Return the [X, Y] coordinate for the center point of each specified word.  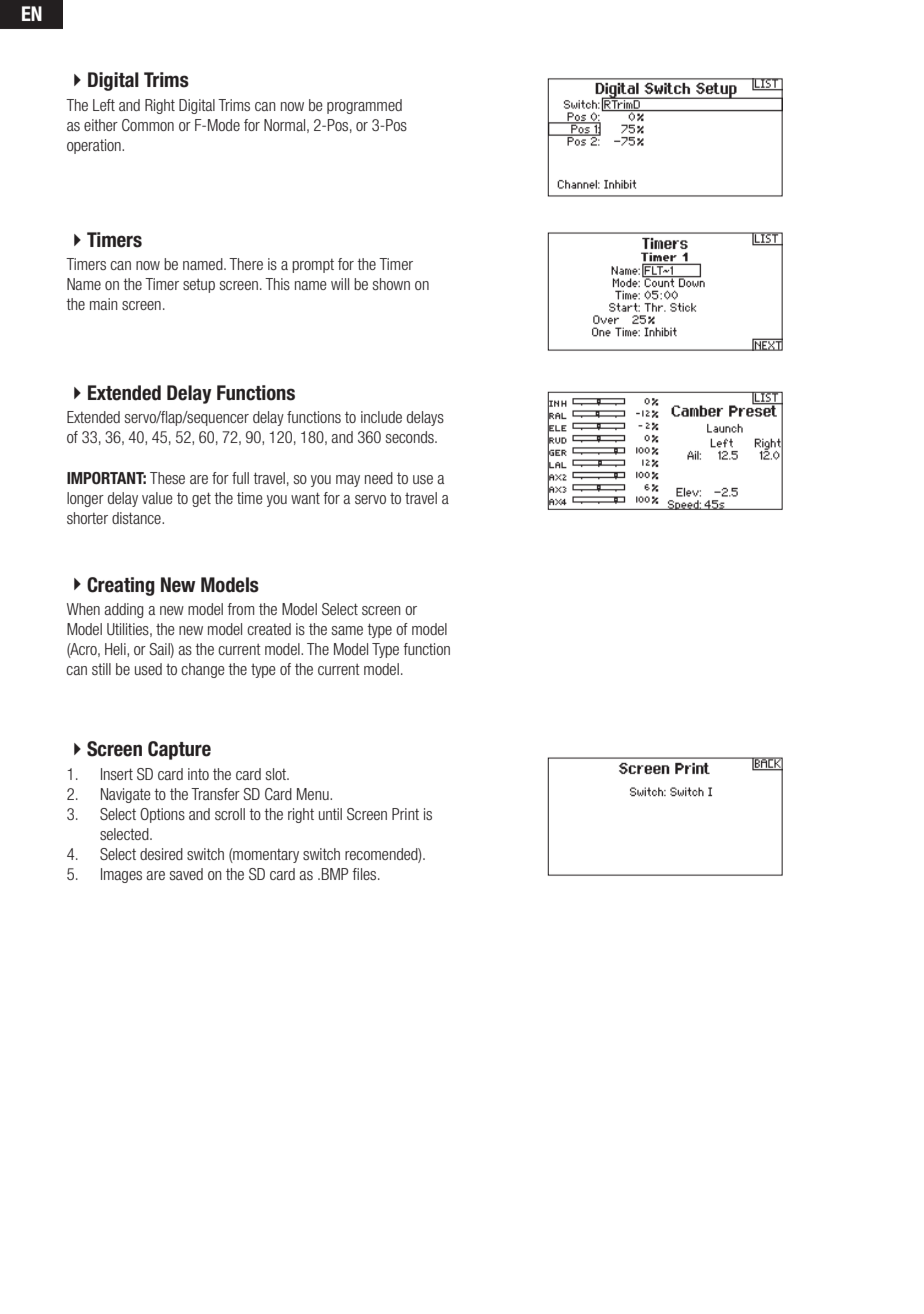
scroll [230, 814]
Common [148, 125]
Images [121, 875]
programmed [364, 106]
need [379, 478]
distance [137, 518]
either [101, 125]
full [240, 478]
